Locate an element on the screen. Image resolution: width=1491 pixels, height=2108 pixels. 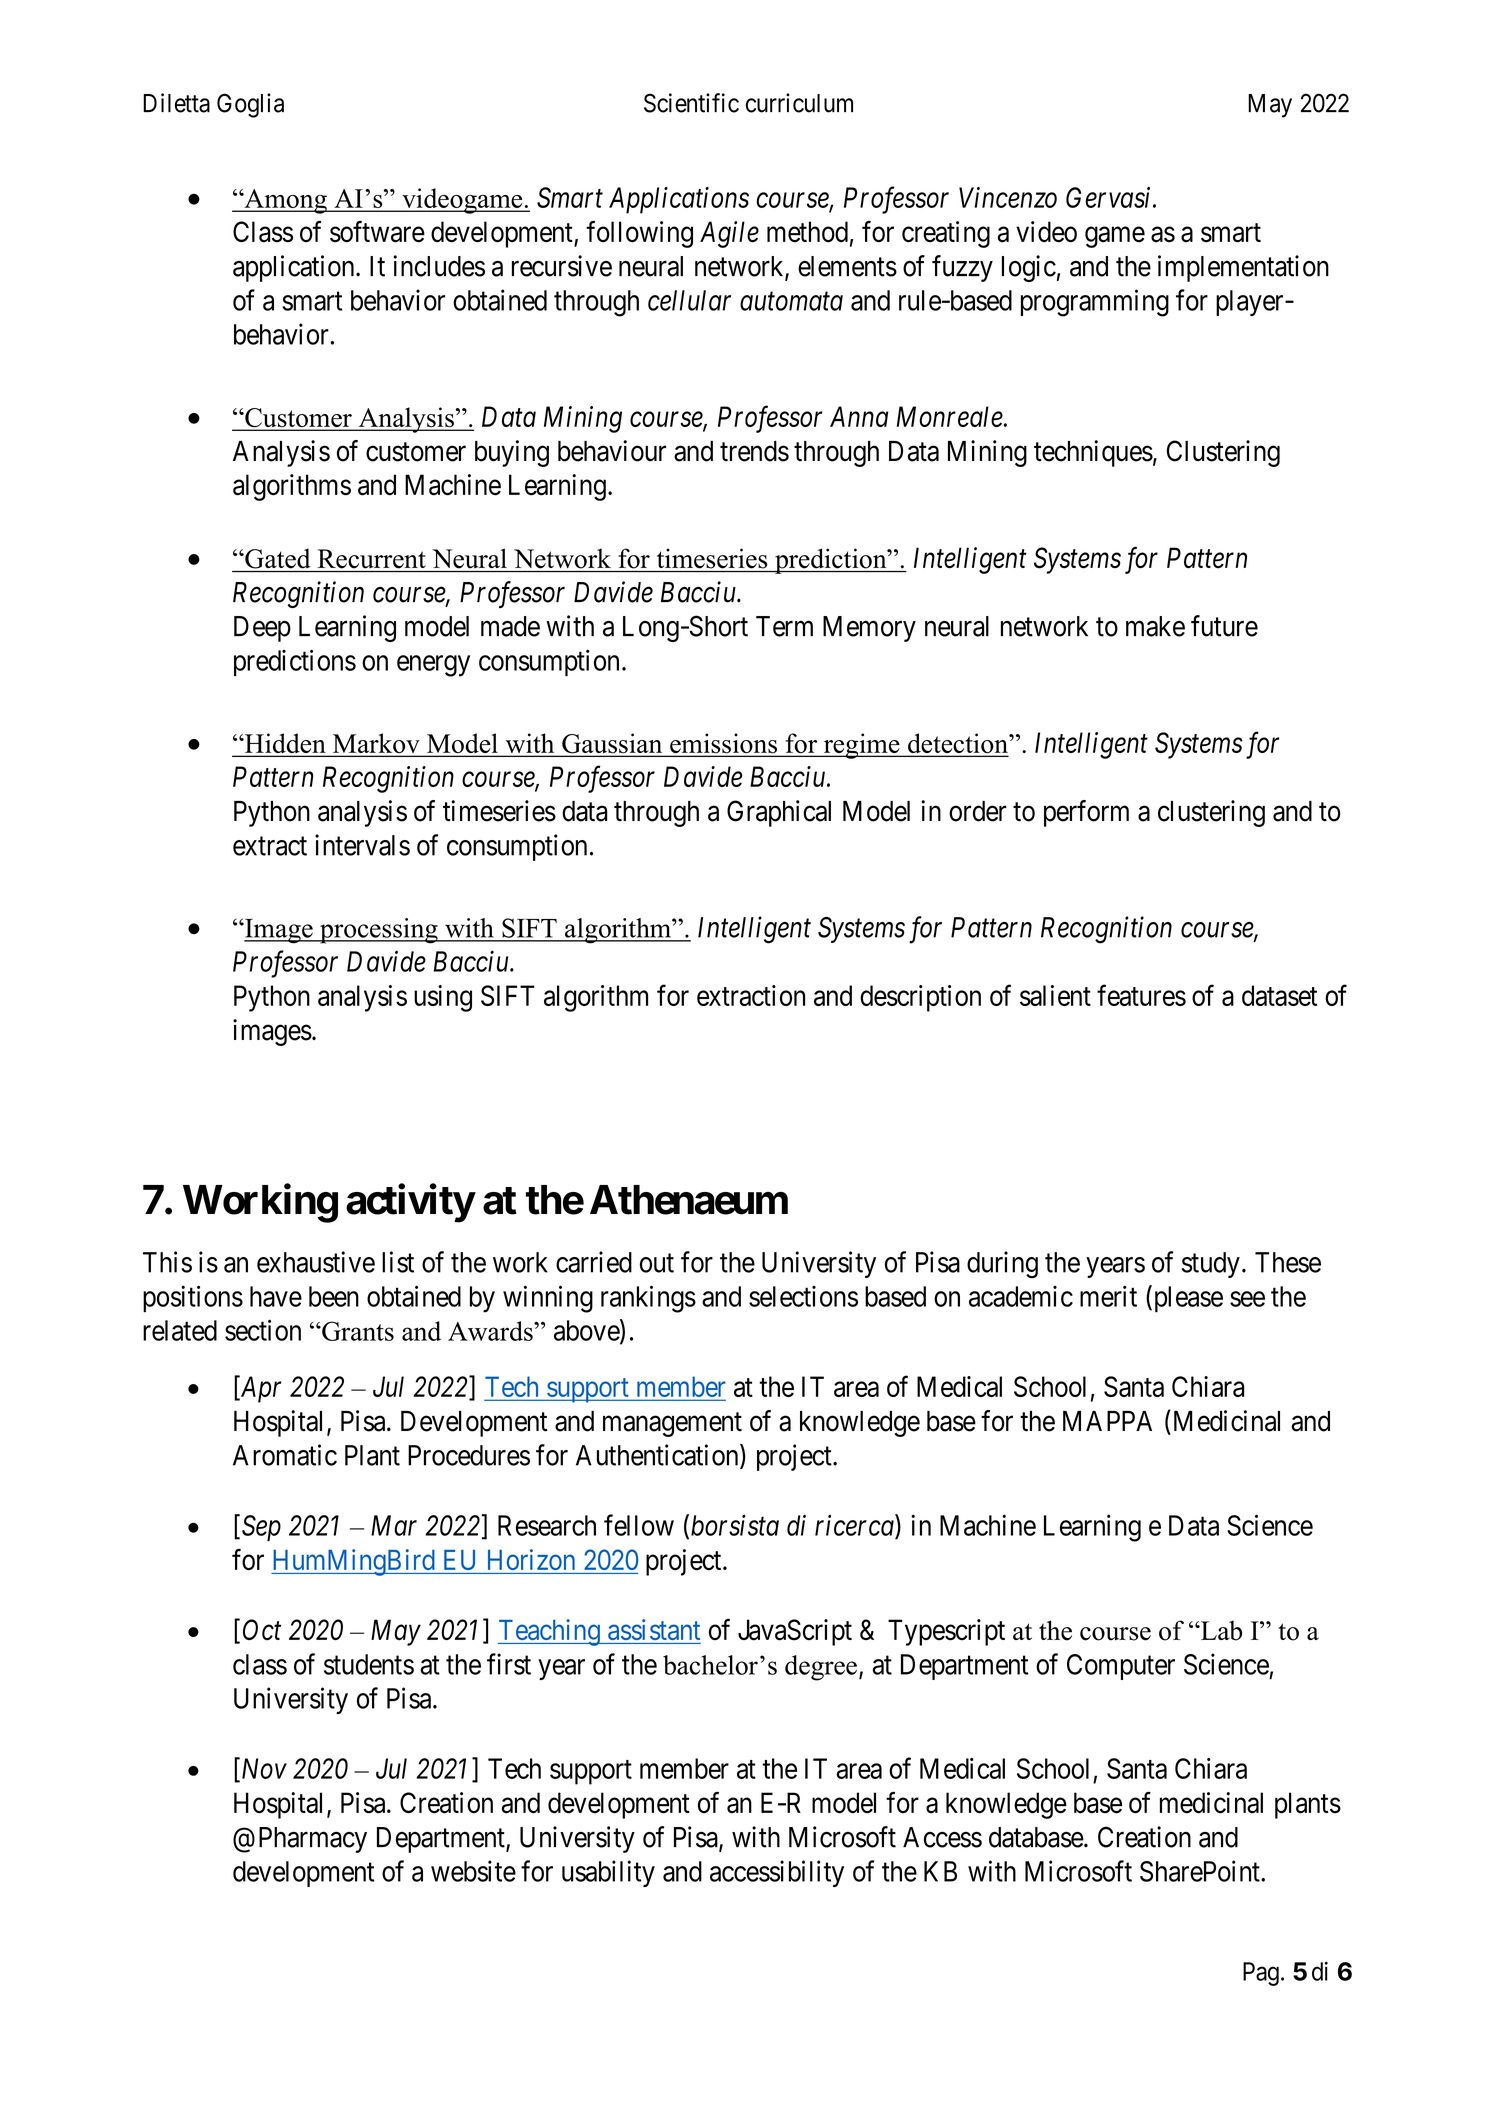
rankings is located at coordinates (648, 1299).
